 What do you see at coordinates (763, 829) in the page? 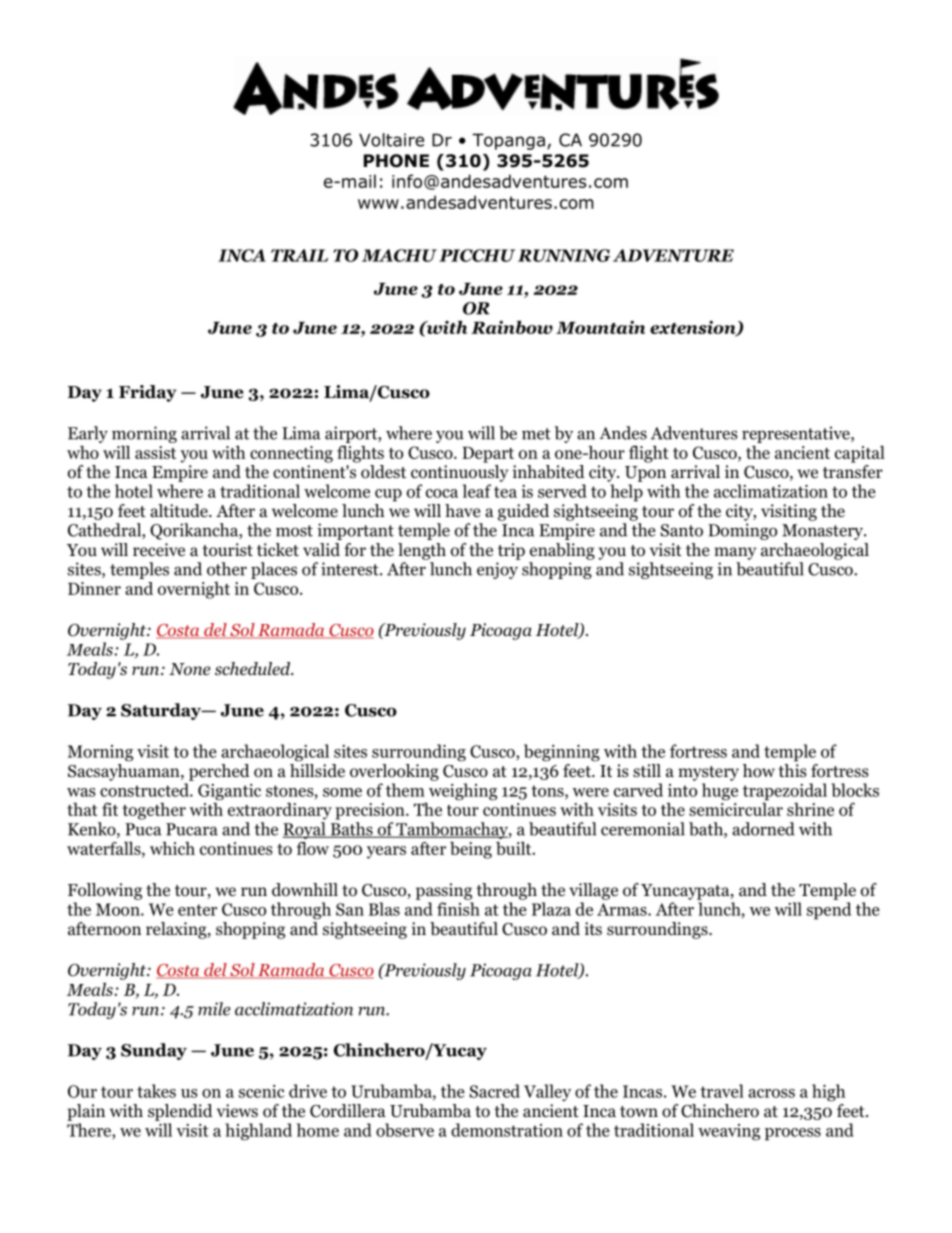
I see `adorned` at bounding box center [763, 829].
